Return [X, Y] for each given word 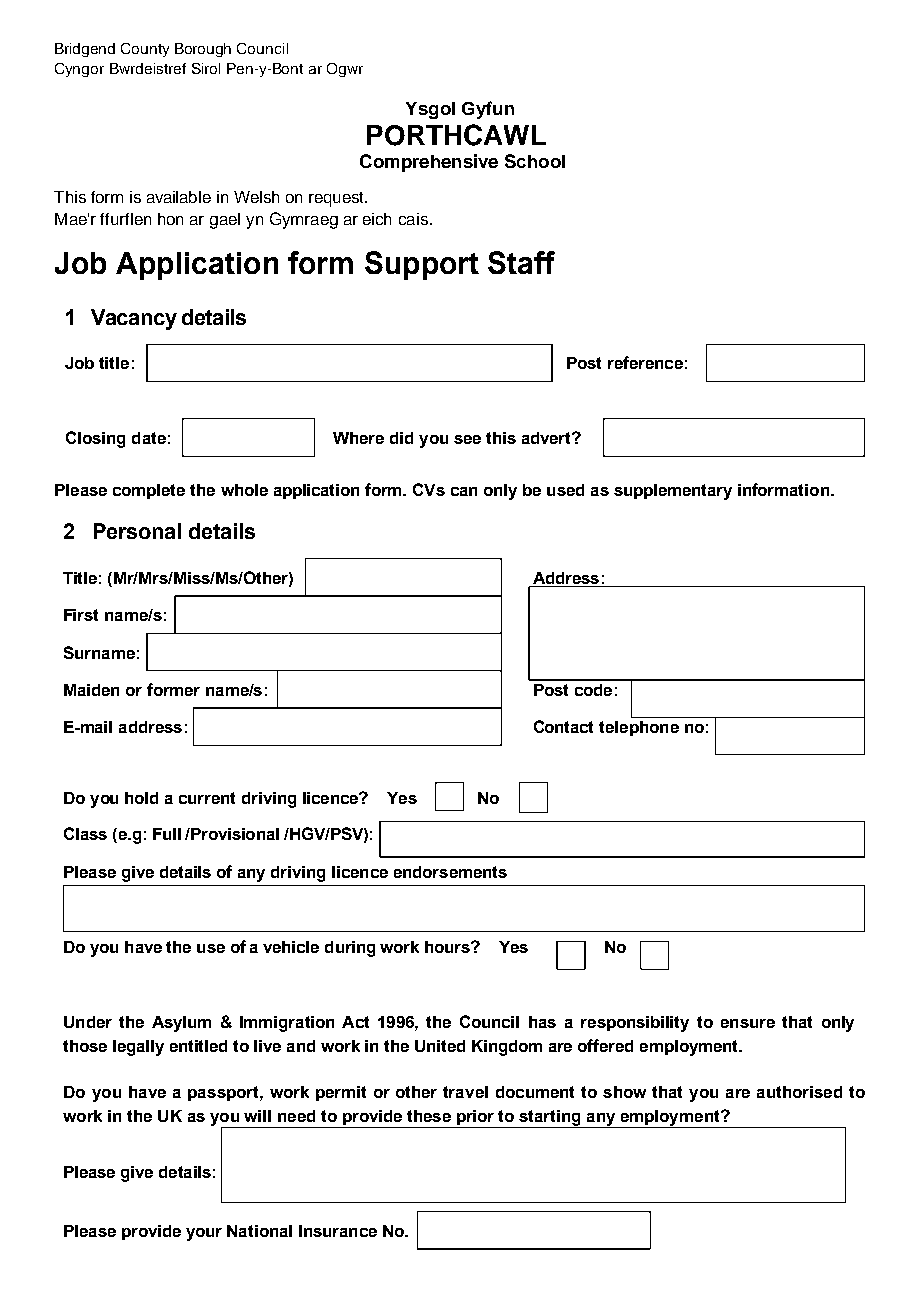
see [467, 439]
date [149, 438]
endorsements [450, 872]
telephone [639, 728]
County [145, 50]
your [204, 1234]
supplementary [673, 492]
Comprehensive [429, 163]
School [535, 161]
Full [167, 834]
